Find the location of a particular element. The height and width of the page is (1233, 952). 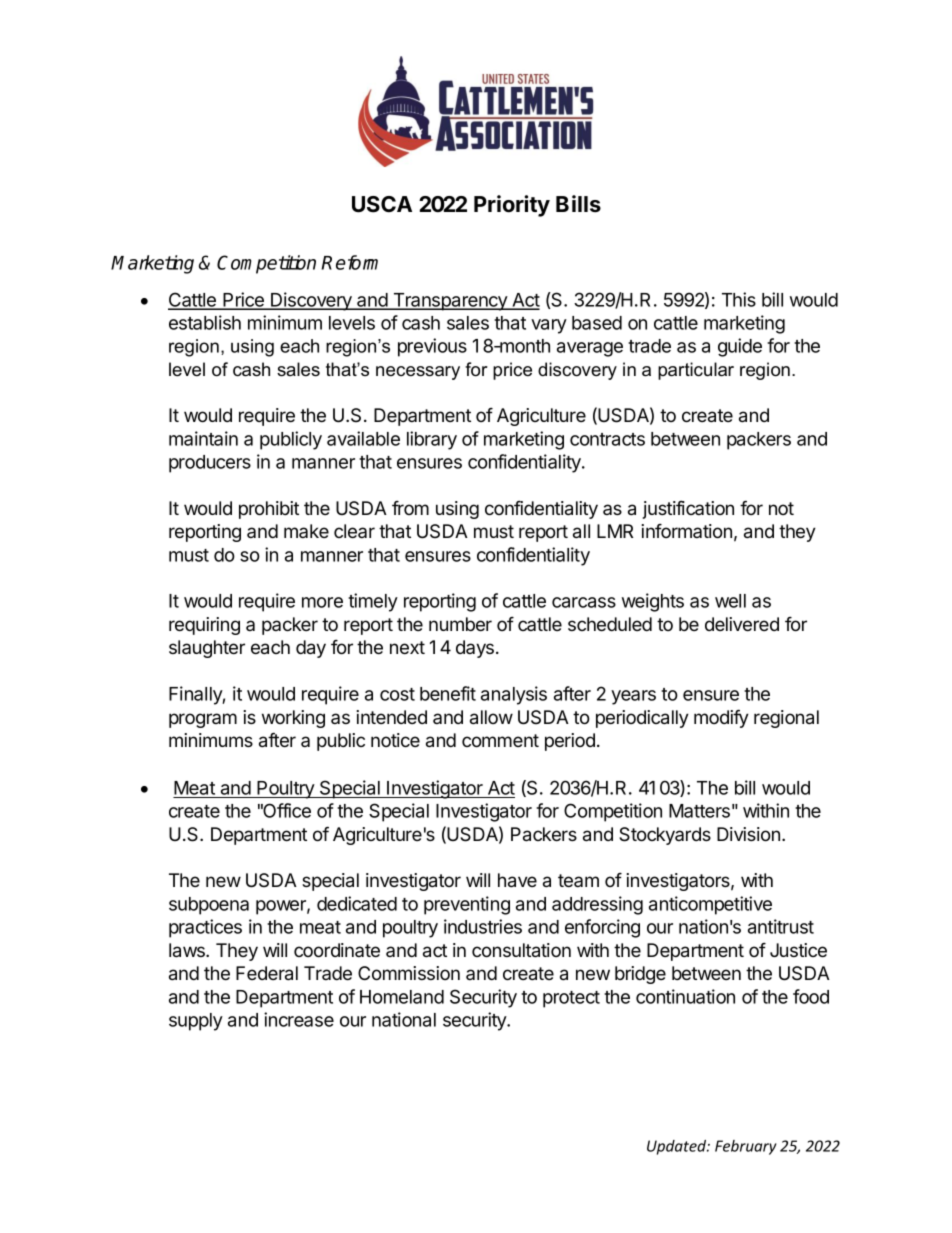

This is located at coordinates (739, 299).
